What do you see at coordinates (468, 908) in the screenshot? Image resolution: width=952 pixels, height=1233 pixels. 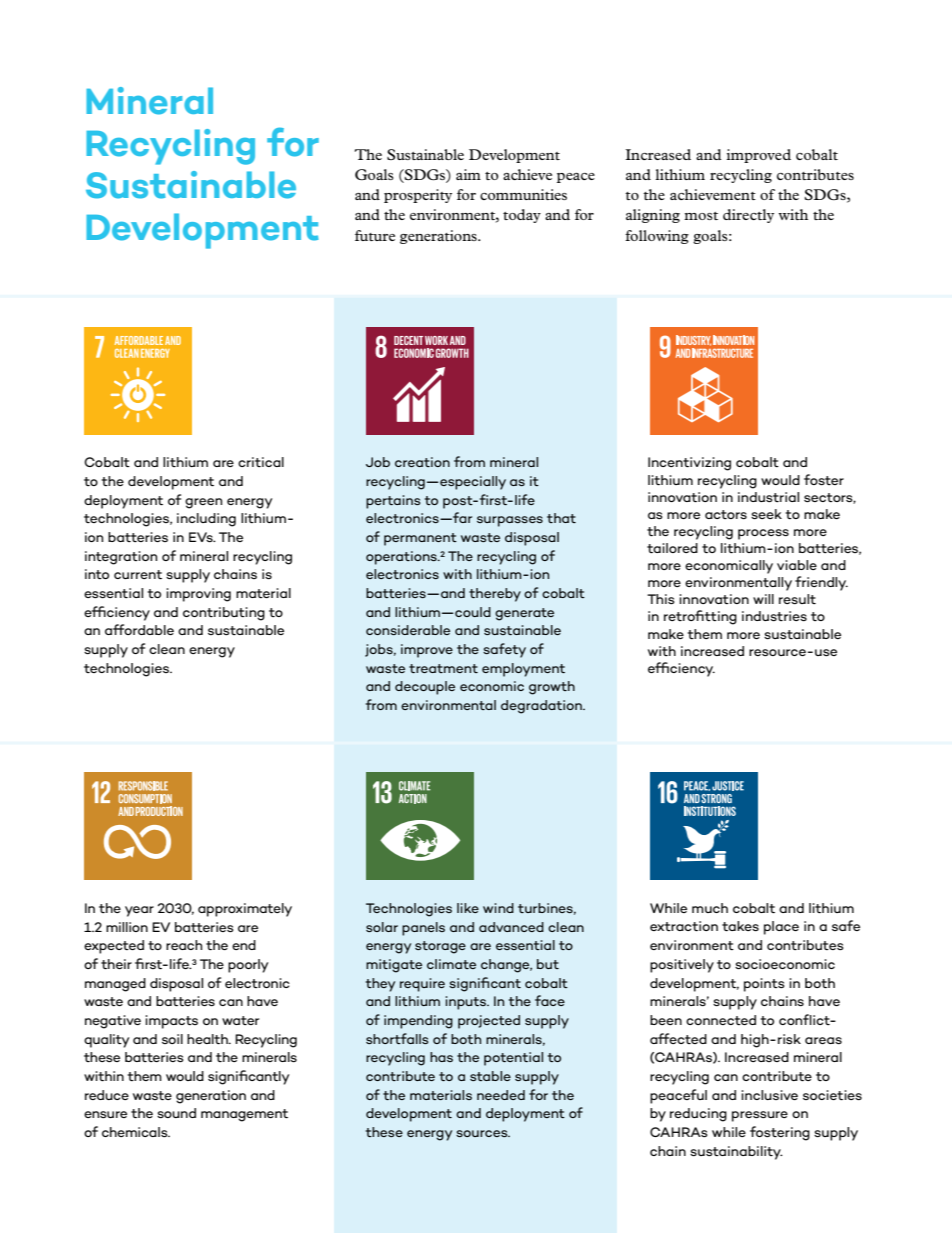 I see `like` at bounding box center [468, 908].
